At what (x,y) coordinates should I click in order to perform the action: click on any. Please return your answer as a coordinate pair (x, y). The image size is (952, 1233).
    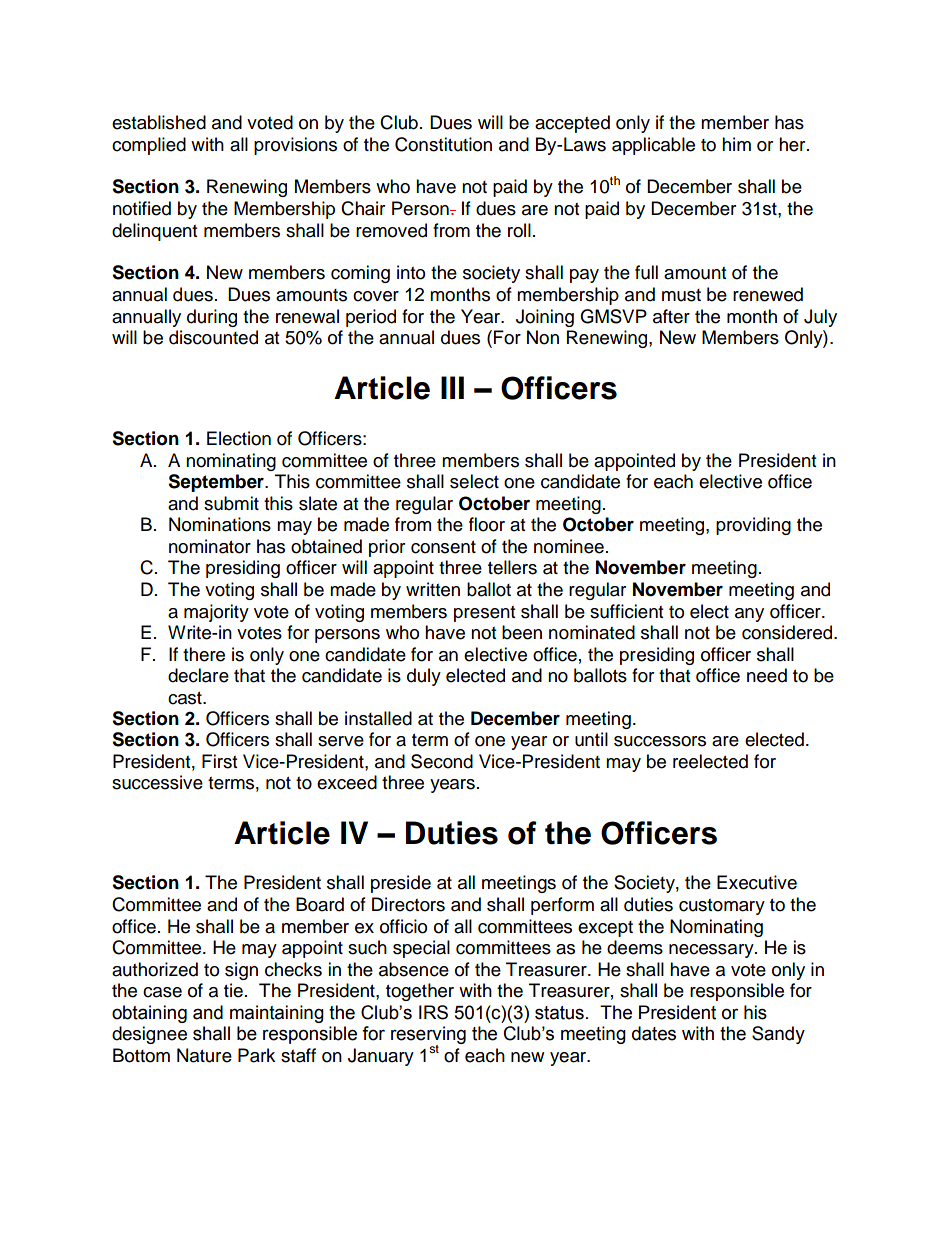
    Looking at the image, I should click on (749, 615).
